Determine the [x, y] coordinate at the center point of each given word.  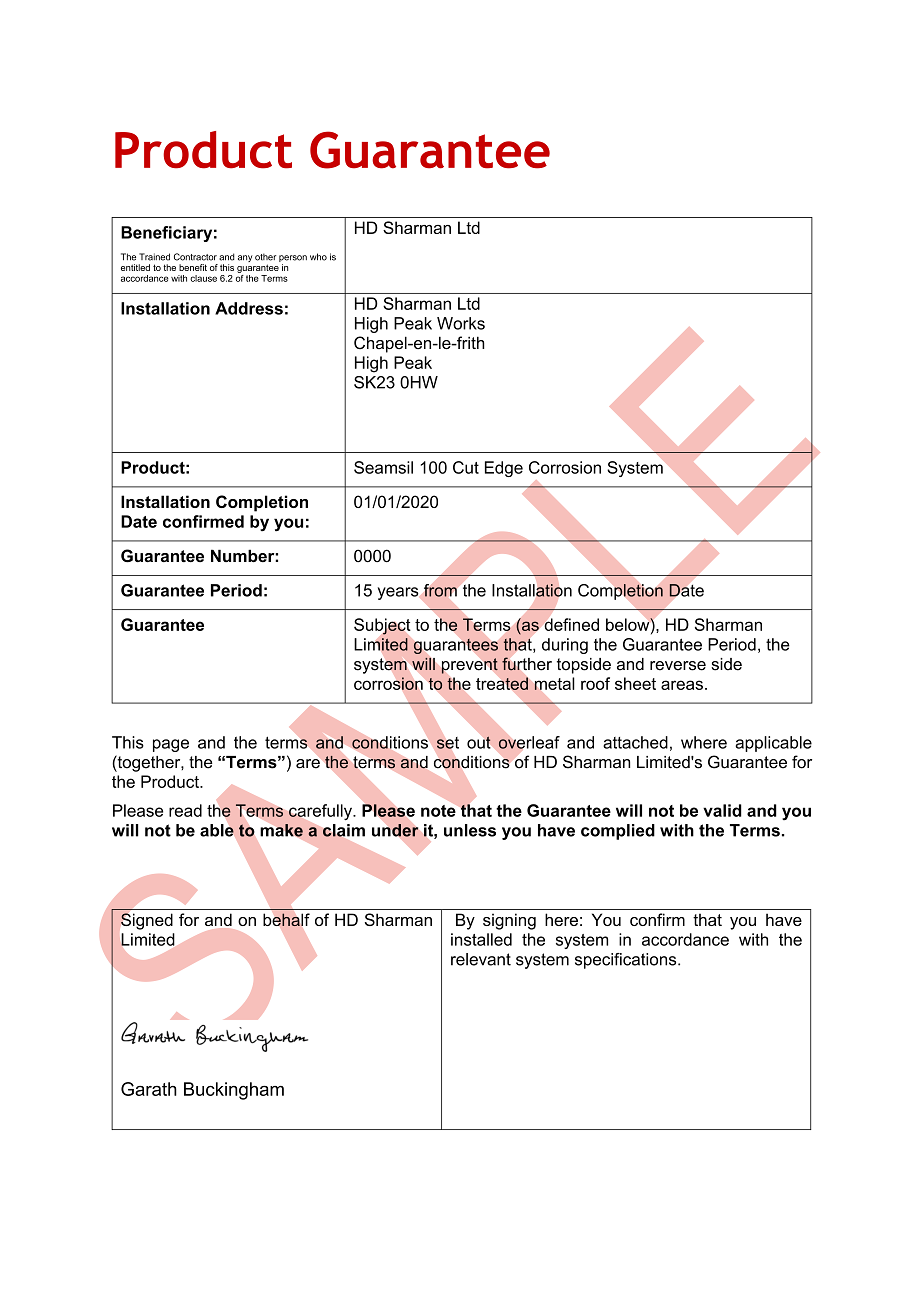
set [448, 743]
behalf [286, 919]
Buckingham [234, 1091]
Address [249, 308]
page [171, 745]
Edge [504, 469]
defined [571, 624]
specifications [627, 961]
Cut [466, 467]
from [440, 590]
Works [461, 323]
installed [481, 939]
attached [635, 742]
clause [203, 278]
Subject [382, 626]
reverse [678, 666]
